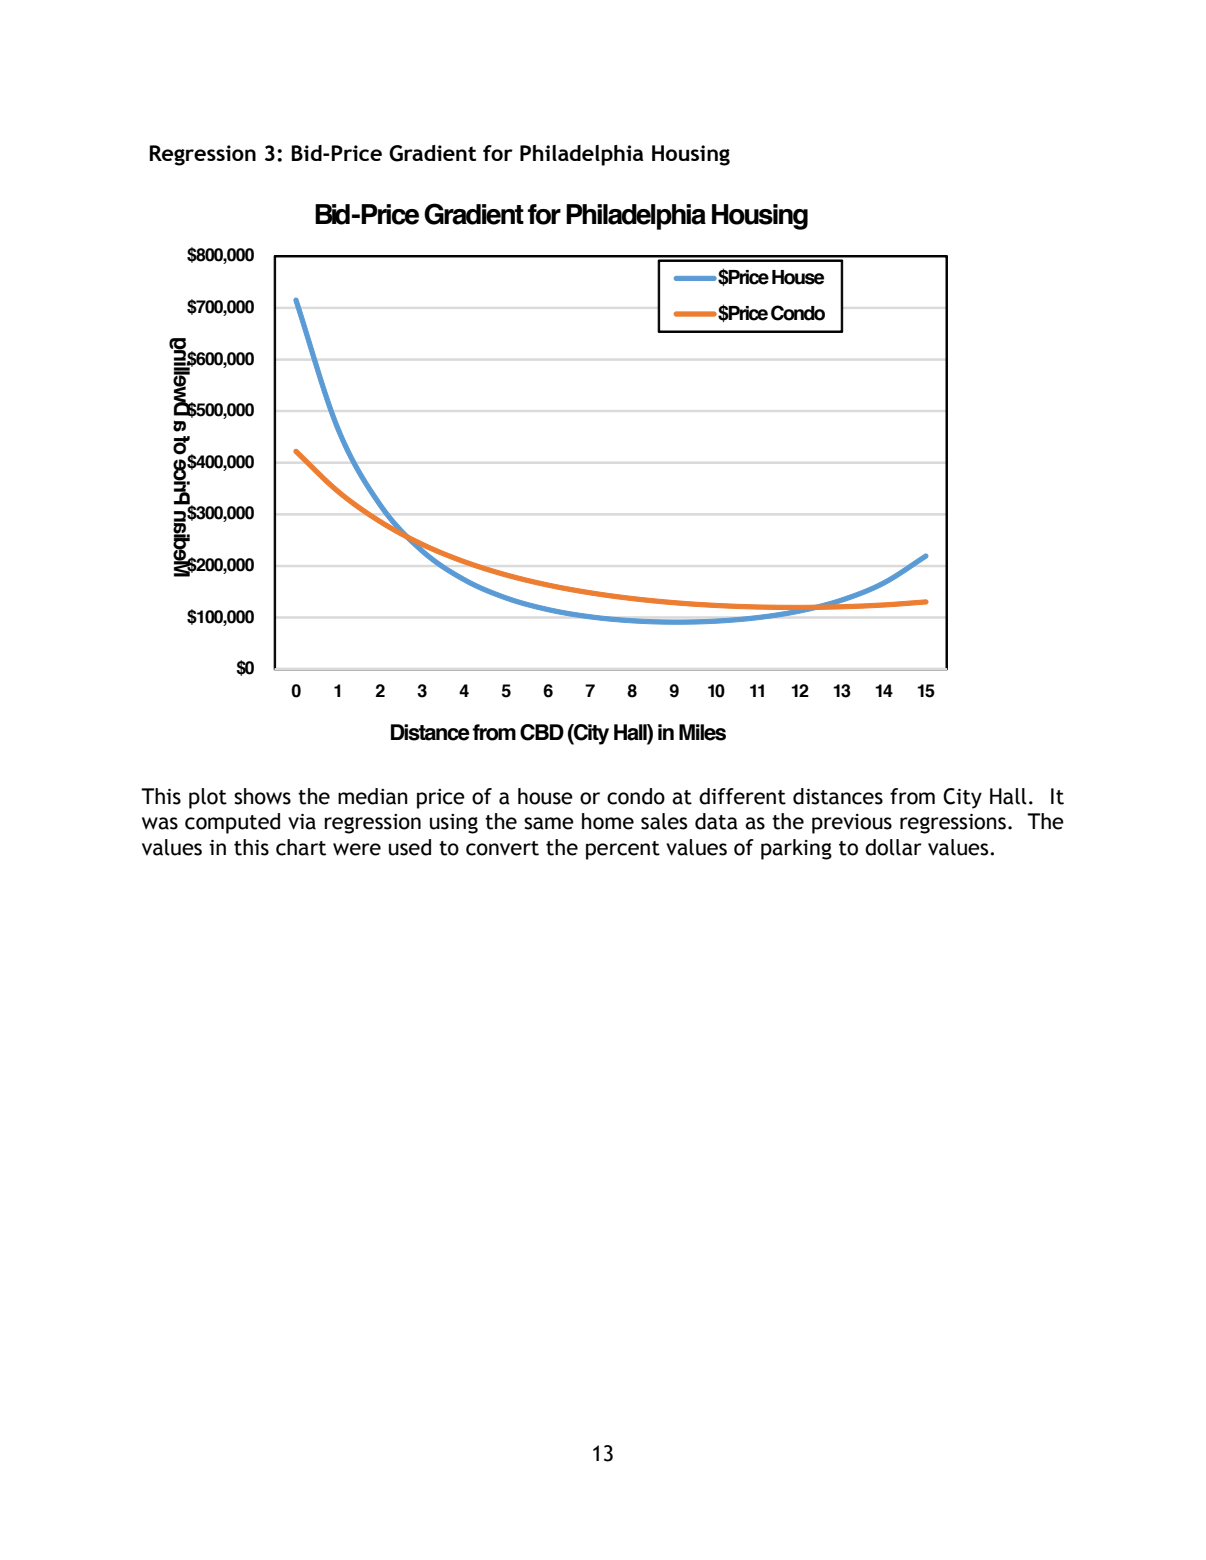 The width and height of the screenshot is (1206, 1560). I want to click on home, so click(608, 821).
